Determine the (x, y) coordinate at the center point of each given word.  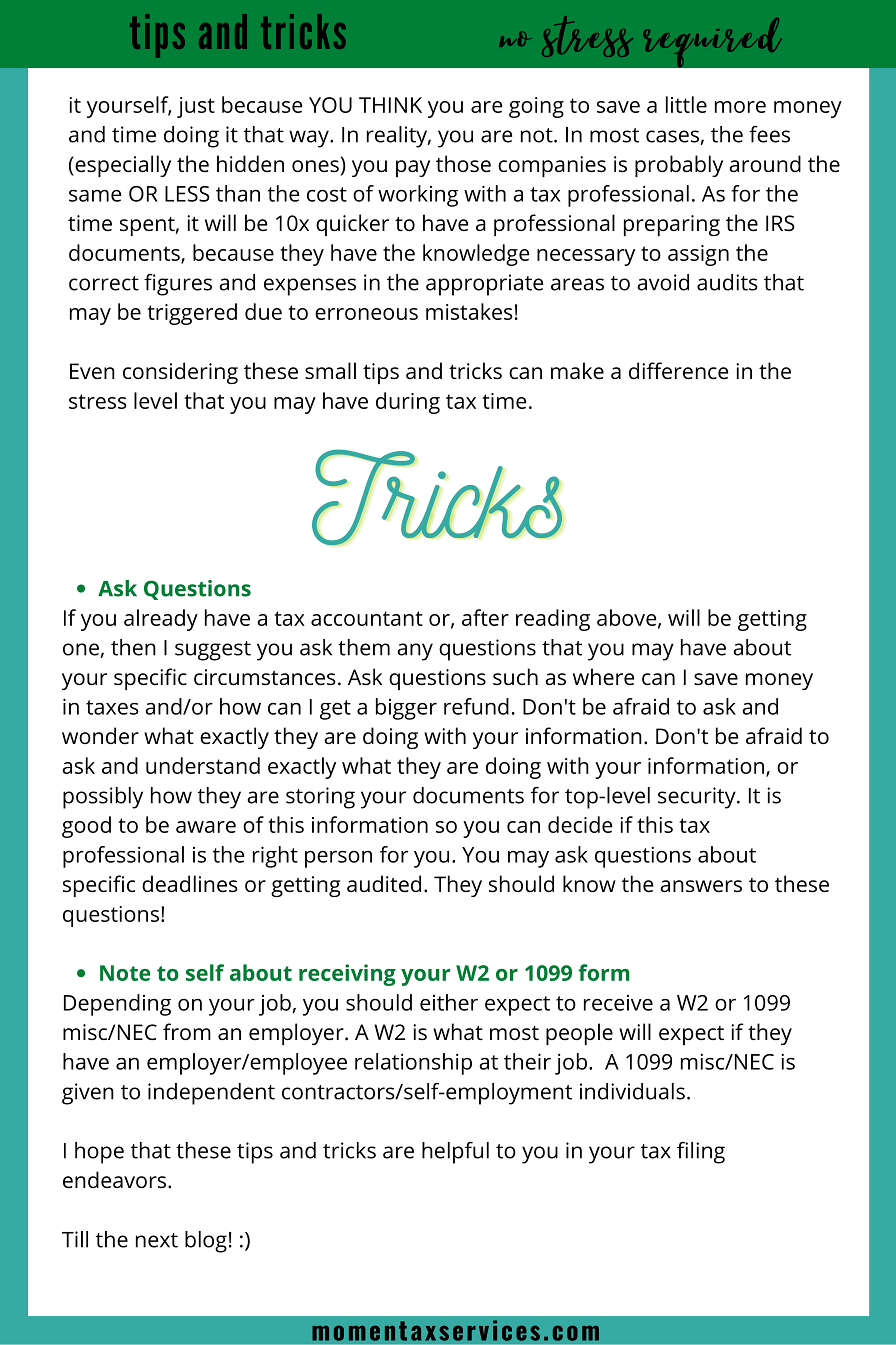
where (603, 676)
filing (701, 1152)
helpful (455, 1152)
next (157, 1240)
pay (413, 168)
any (415, 652)
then (133, 647)
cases (673, 137)
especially (122, 166)
